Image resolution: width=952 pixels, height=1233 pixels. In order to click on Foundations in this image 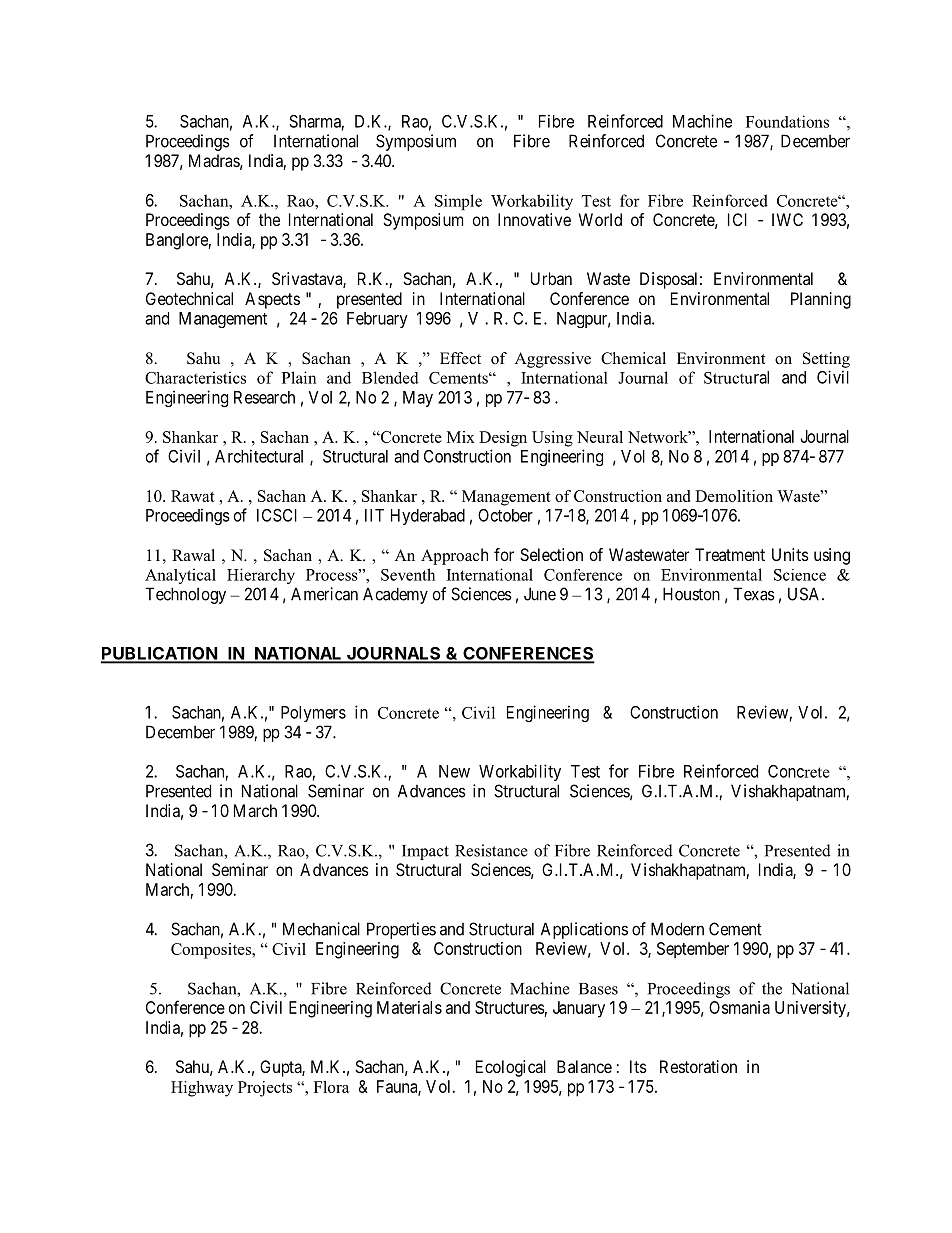, I will do `click(787, 121)`.
